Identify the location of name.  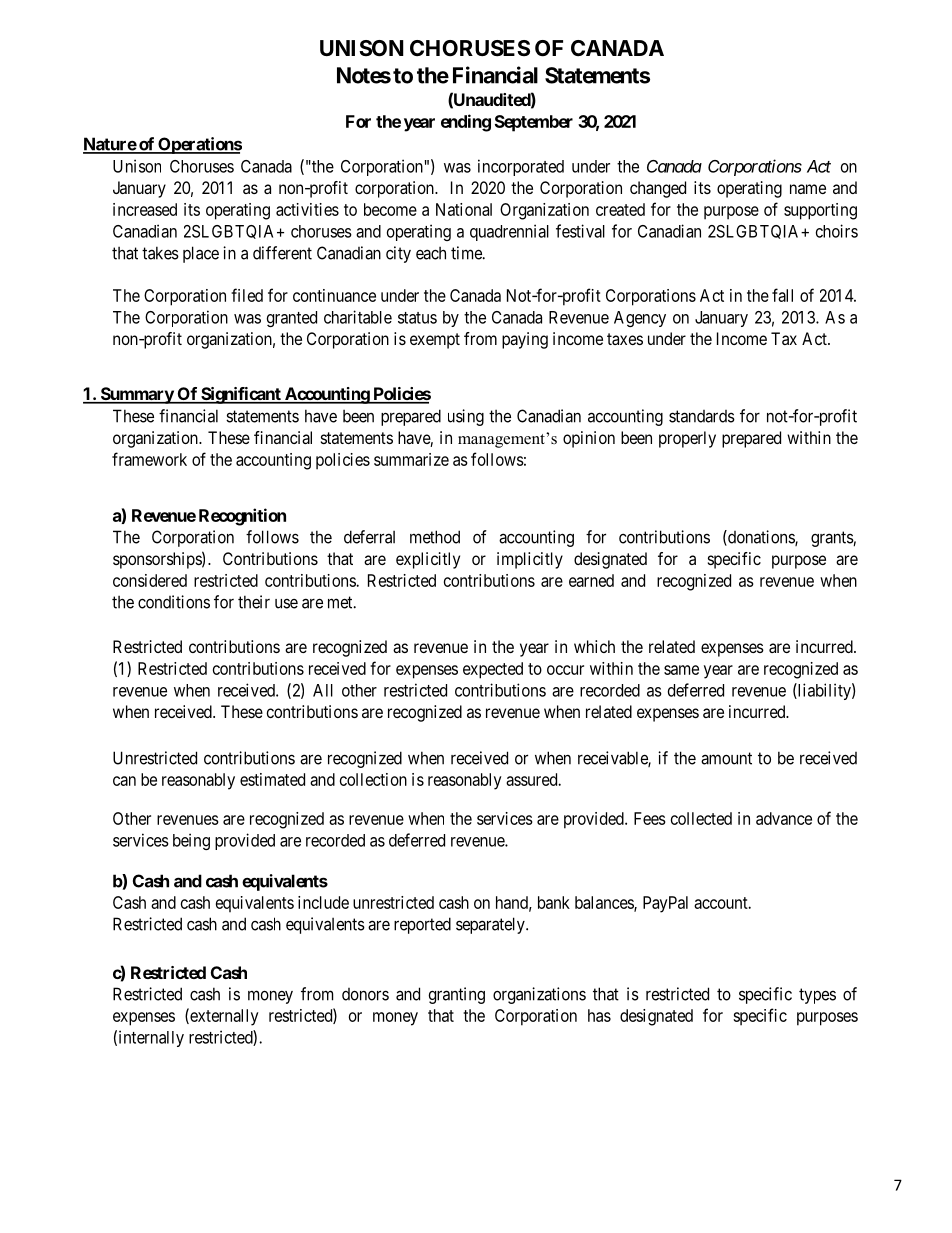
(808, 189).
